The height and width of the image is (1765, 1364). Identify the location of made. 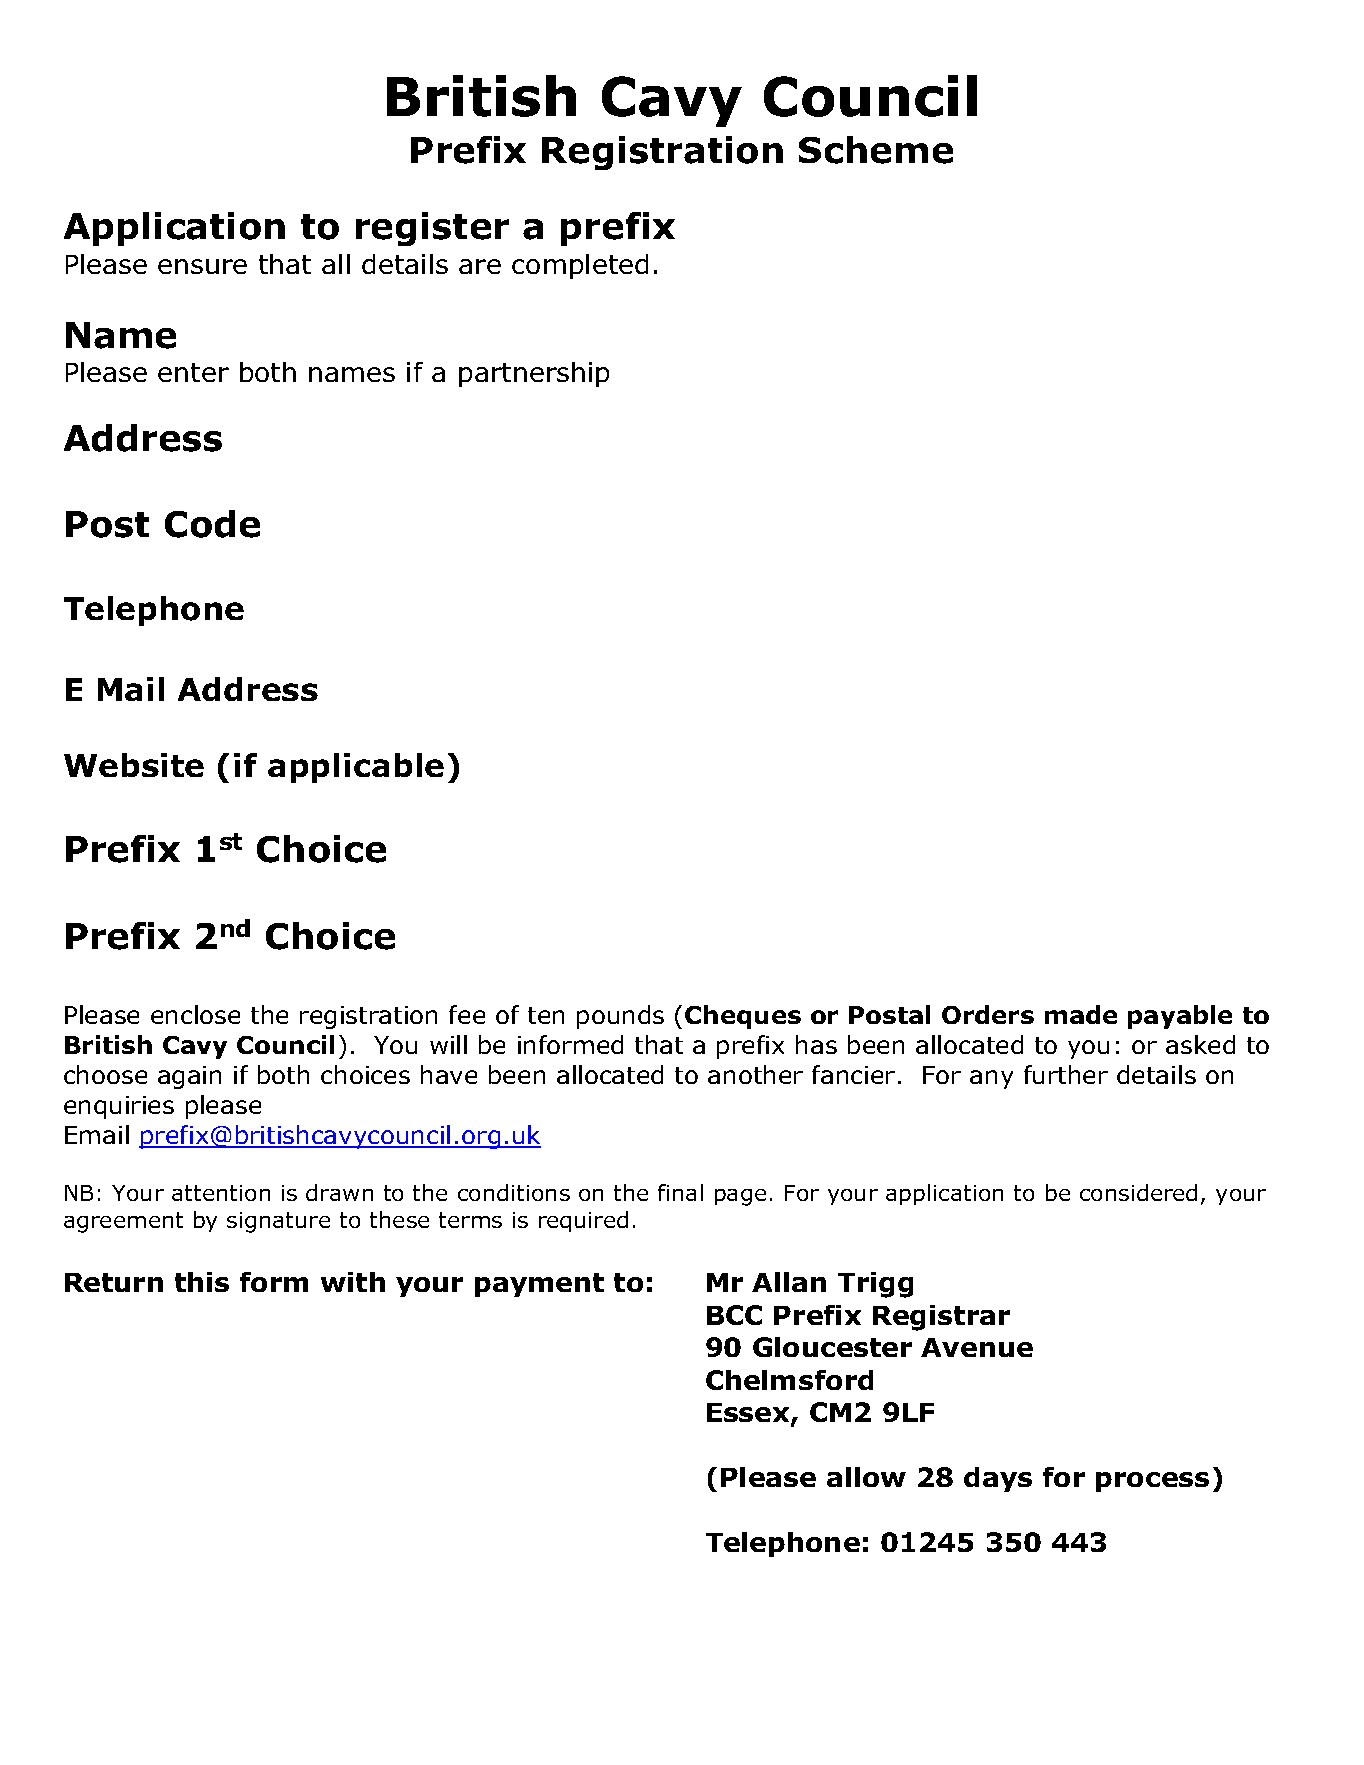
(1081, 1014).
